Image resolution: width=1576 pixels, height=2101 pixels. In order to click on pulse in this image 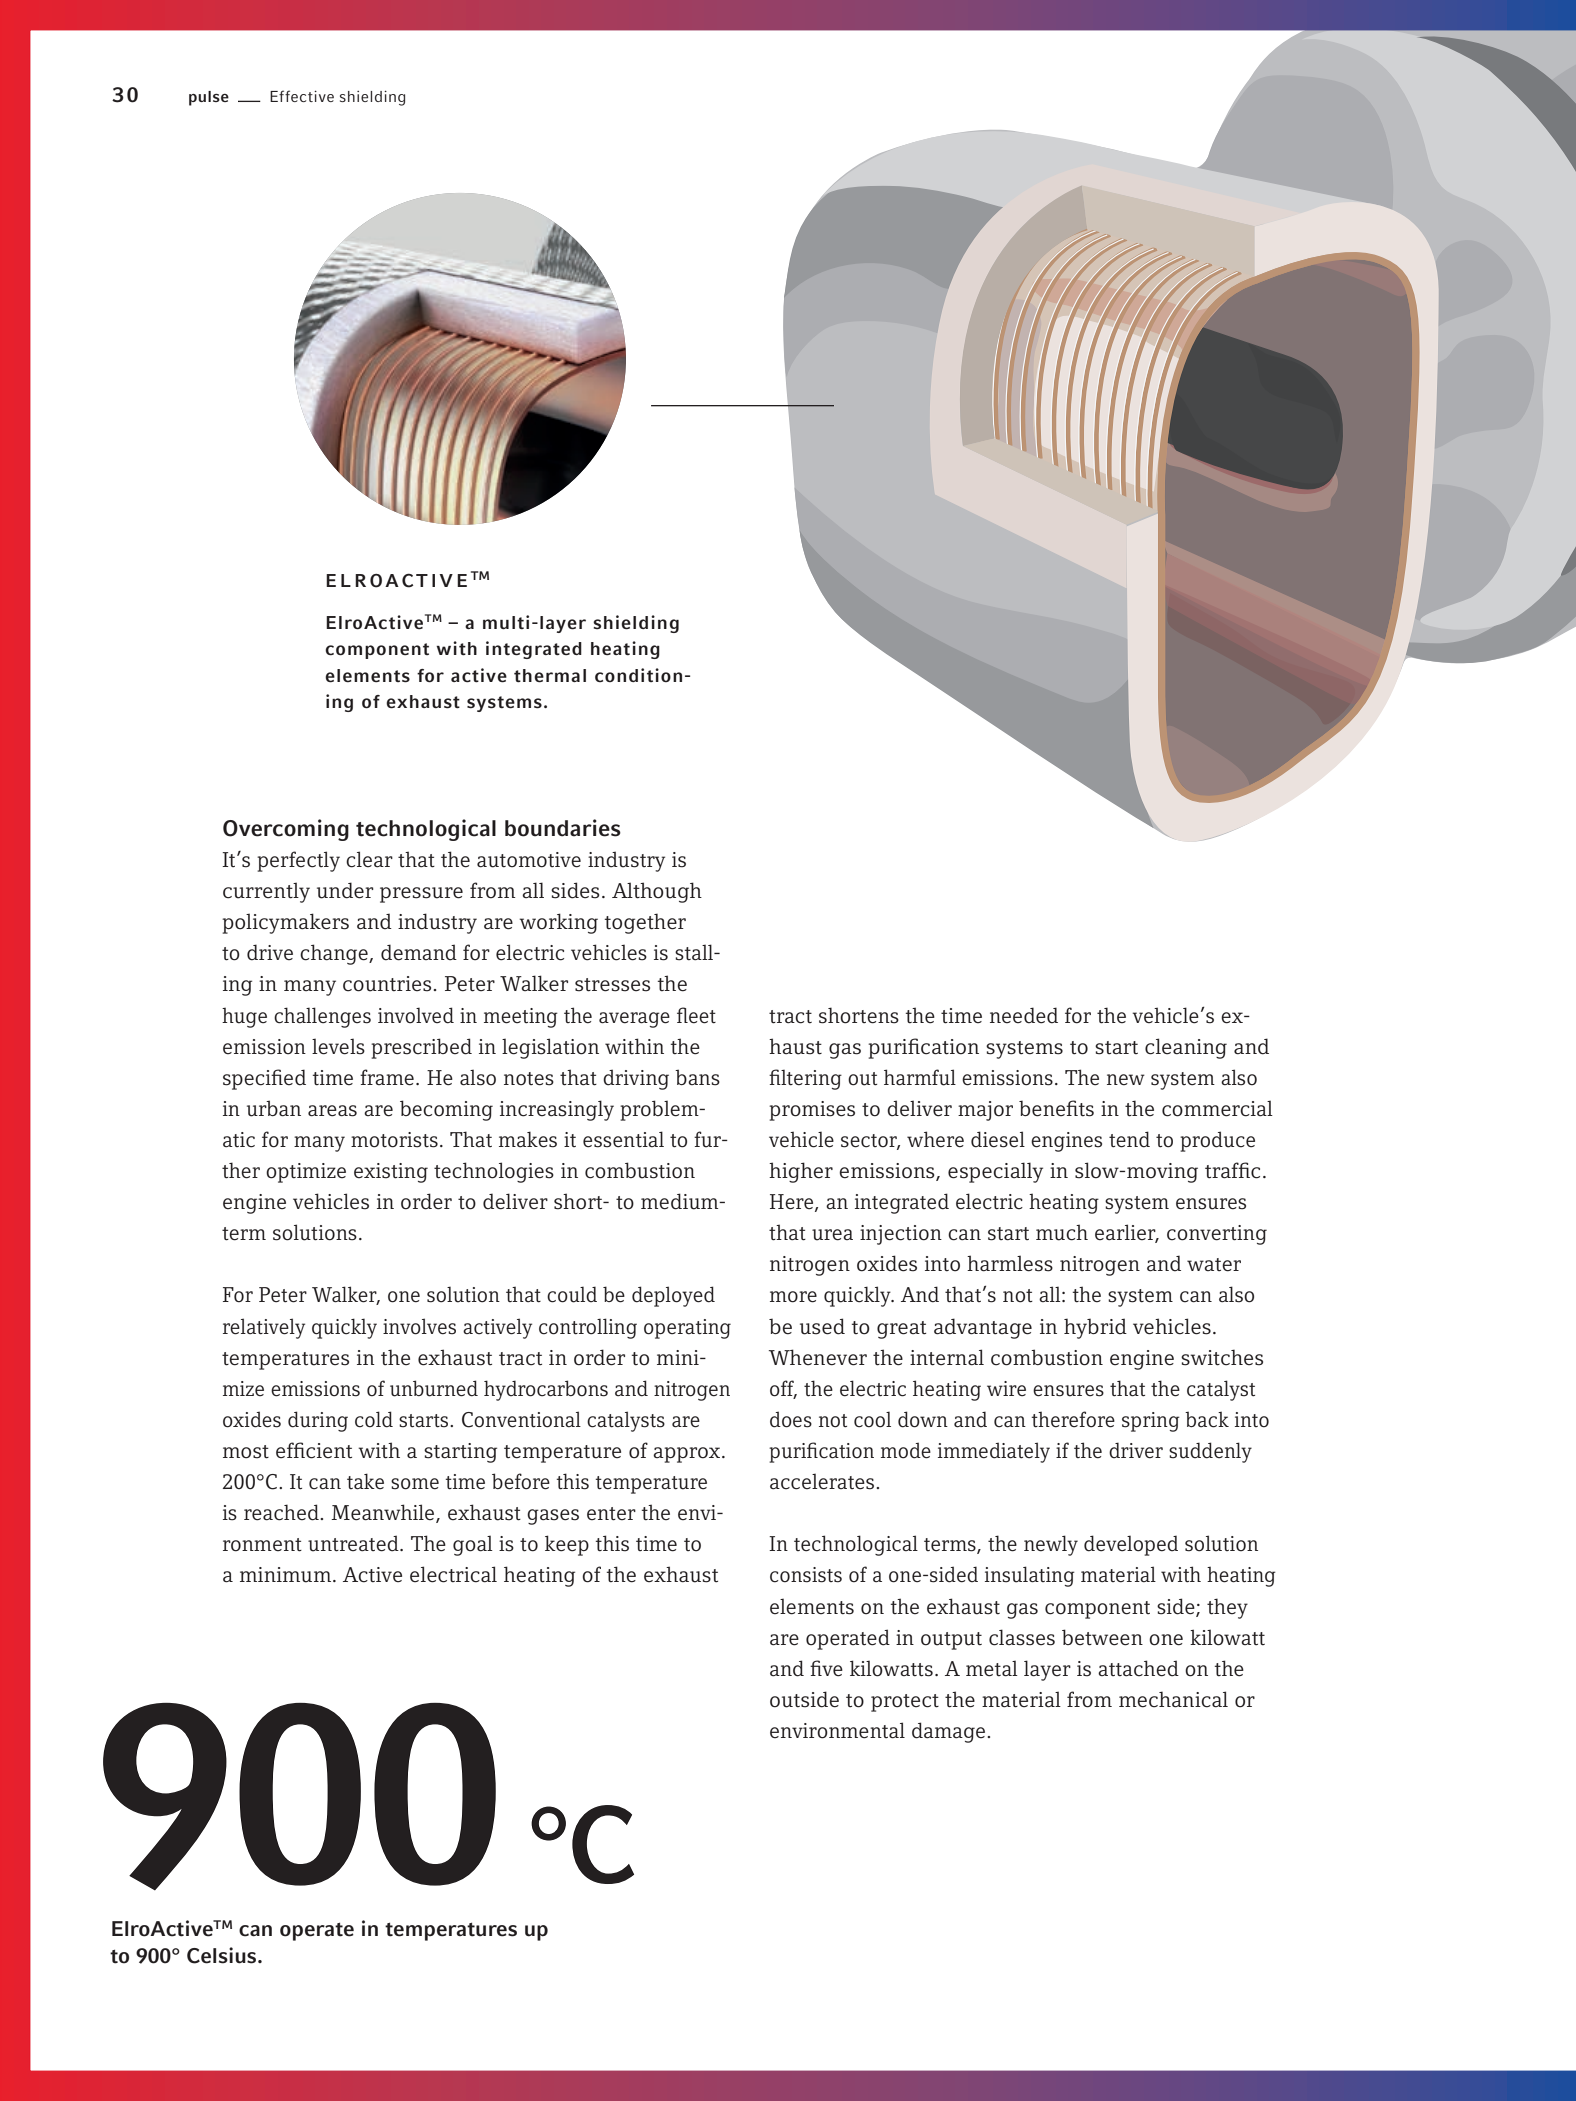, I will do `click(209, 98)`.
